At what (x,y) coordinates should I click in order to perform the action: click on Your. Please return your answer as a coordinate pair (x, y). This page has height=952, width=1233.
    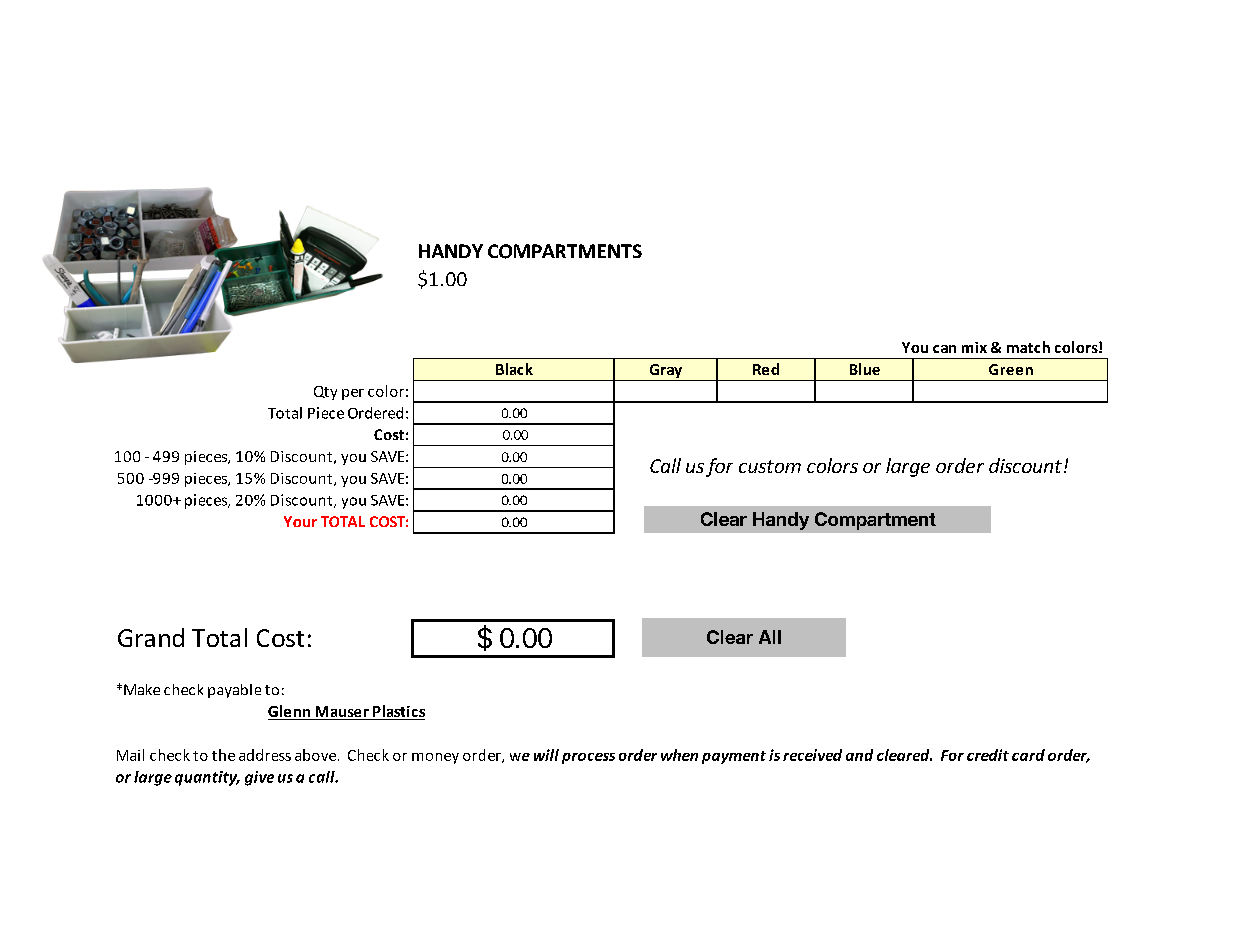
    Looking at the image, I should click on (300, 521).
